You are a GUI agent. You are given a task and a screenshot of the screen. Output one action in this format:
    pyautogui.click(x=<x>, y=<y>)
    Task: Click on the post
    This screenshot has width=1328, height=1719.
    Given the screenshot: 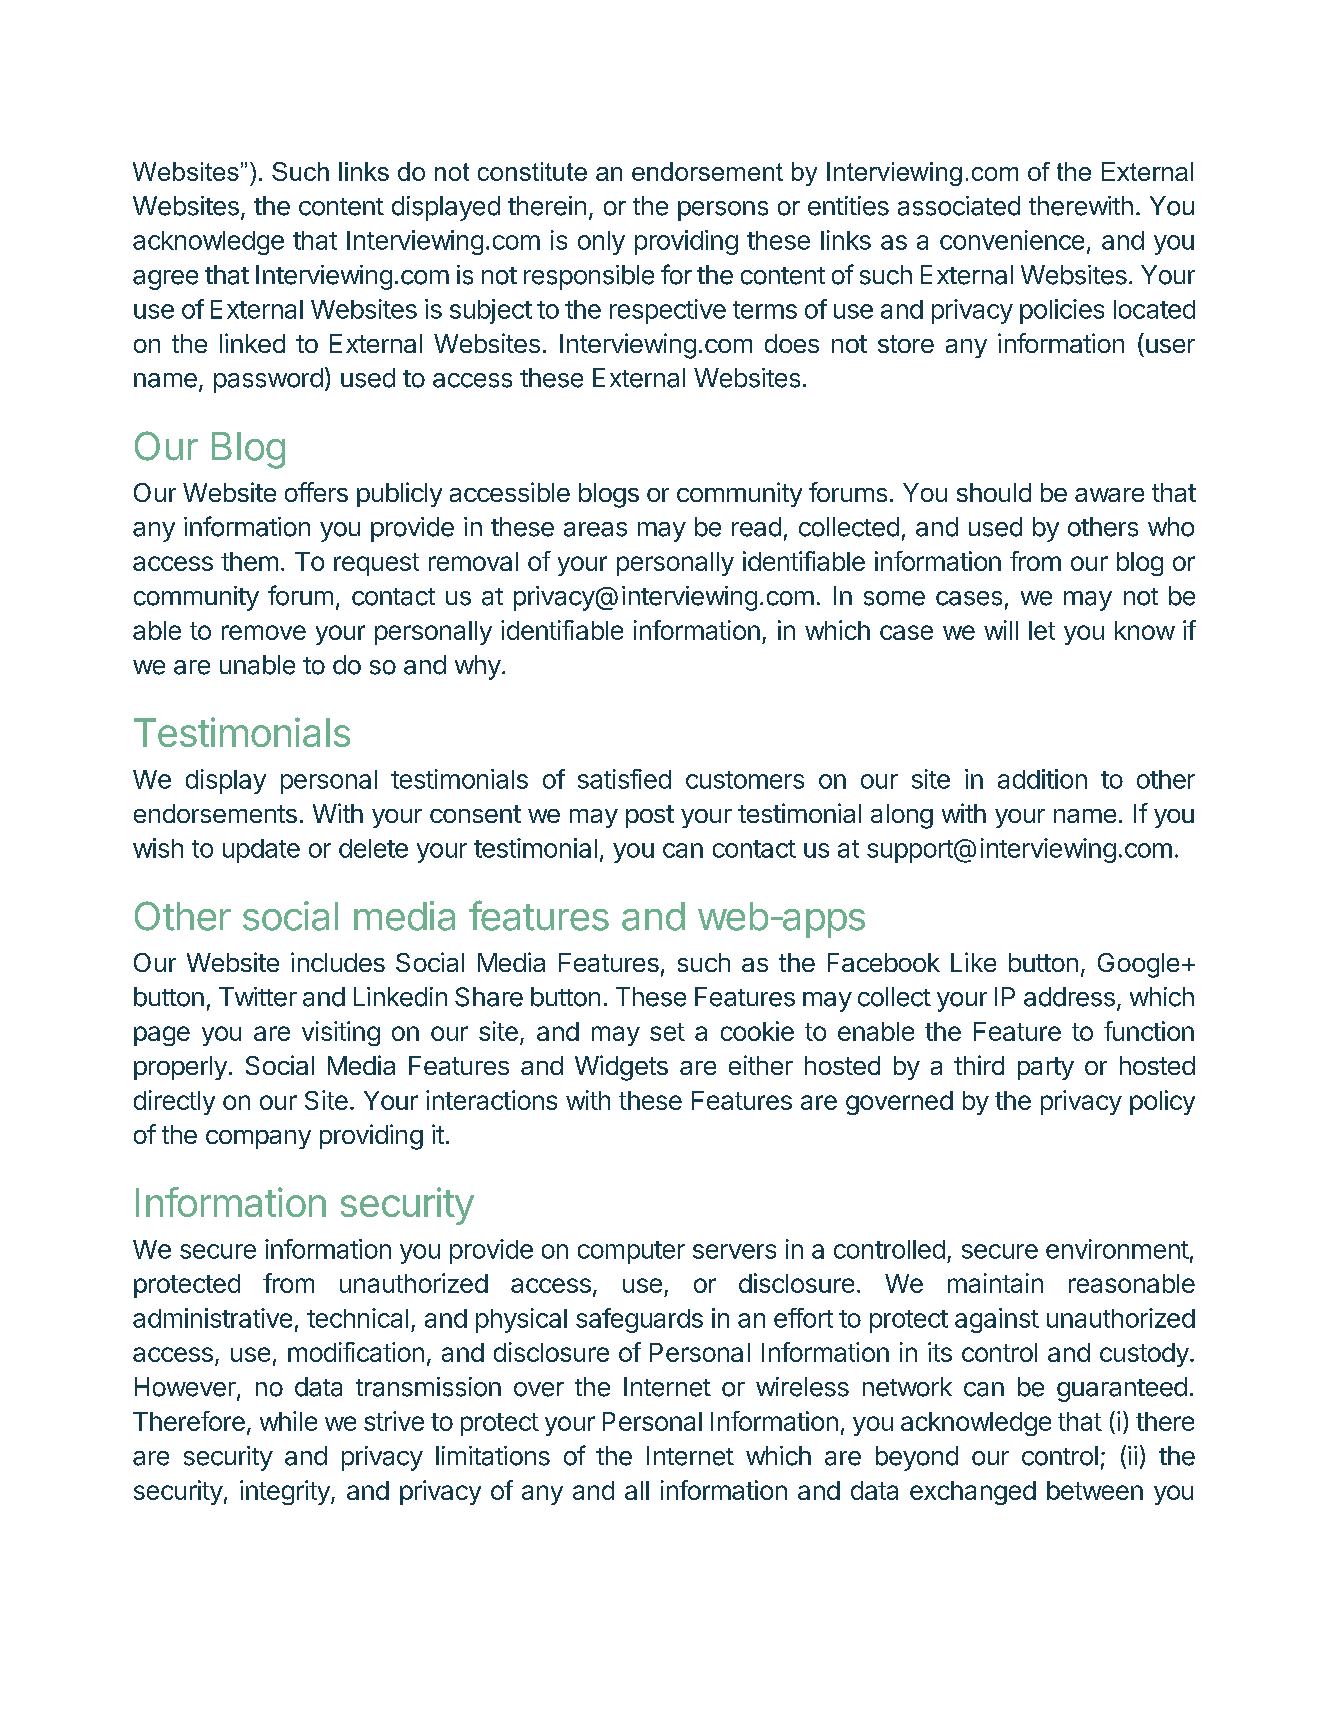 What is the action you would take?
    pyautogui.click(x=650, y=816)
